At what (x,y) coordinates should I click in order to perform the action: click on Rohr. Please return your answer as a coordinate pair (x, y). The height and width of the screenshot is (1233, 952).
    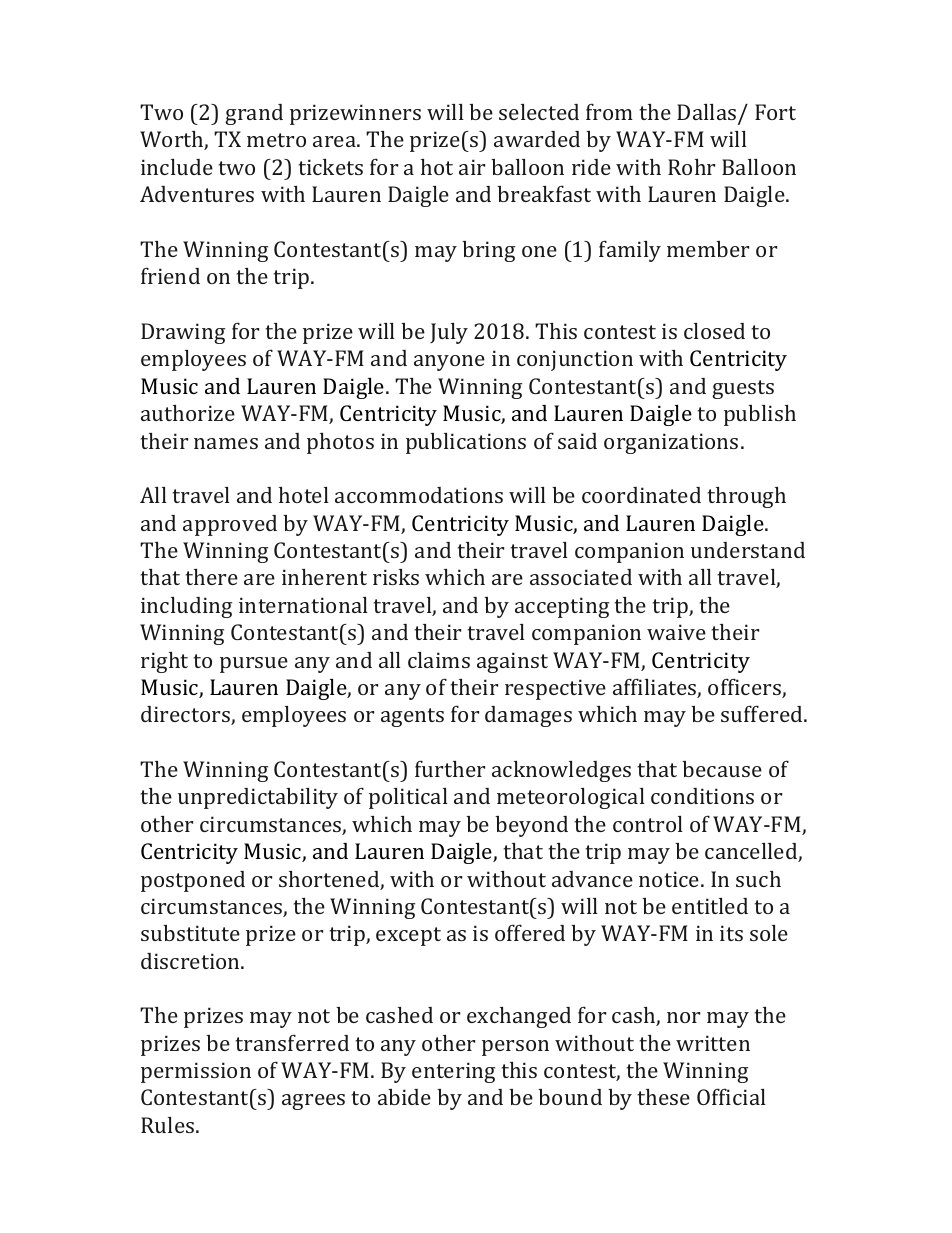
    Looking at the image, I should click on (691, 167).
